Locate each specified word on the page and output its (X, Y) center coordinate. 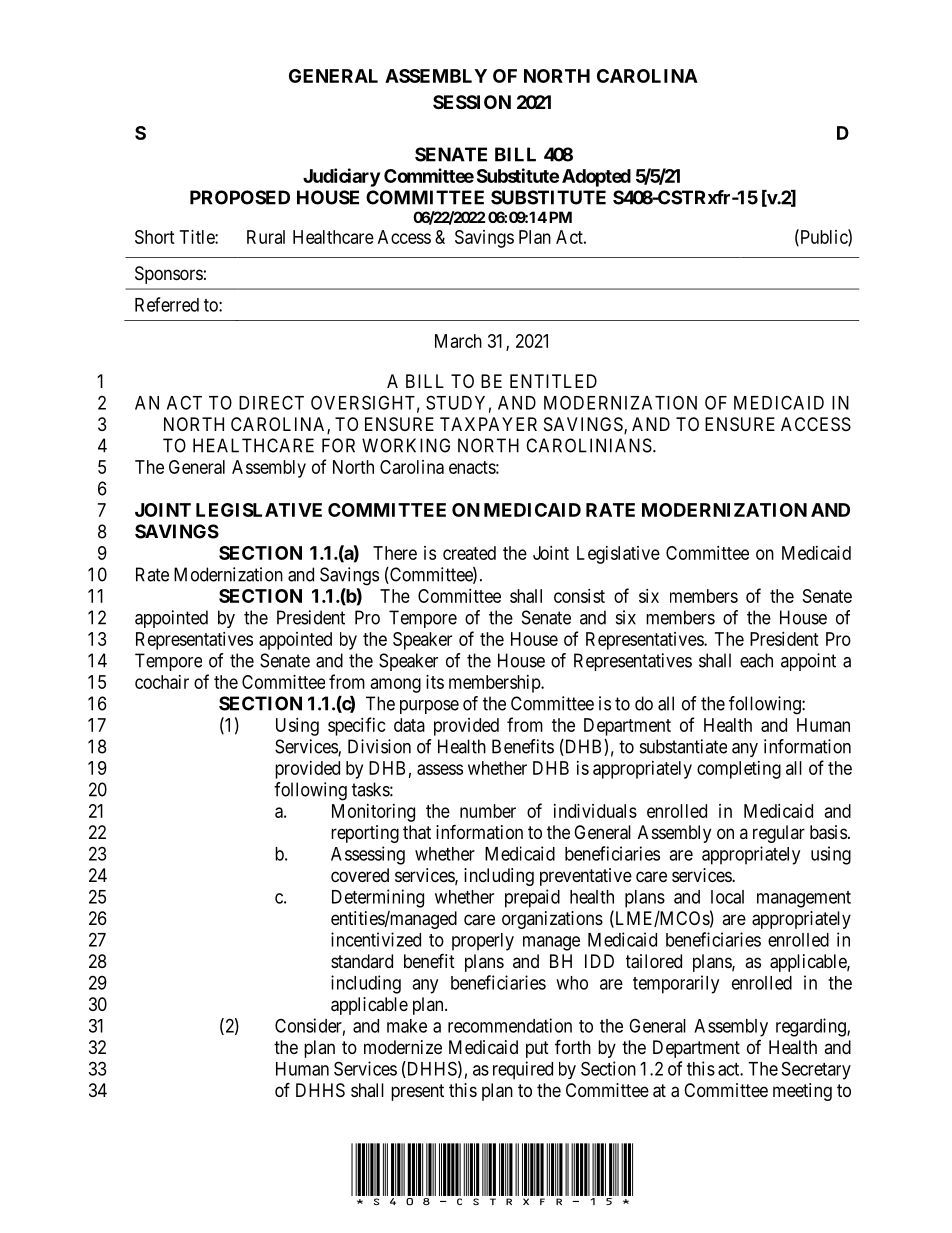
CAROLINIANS (589, 445)
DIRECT (271, 402)
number (488, 811)
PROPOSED (240, 197)
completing (739, 770)
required (523, 1070)
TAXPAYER (488, 424)
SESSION (472, 102)
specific (357, 726)
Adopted (596, 178)
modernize (403, 1047)
